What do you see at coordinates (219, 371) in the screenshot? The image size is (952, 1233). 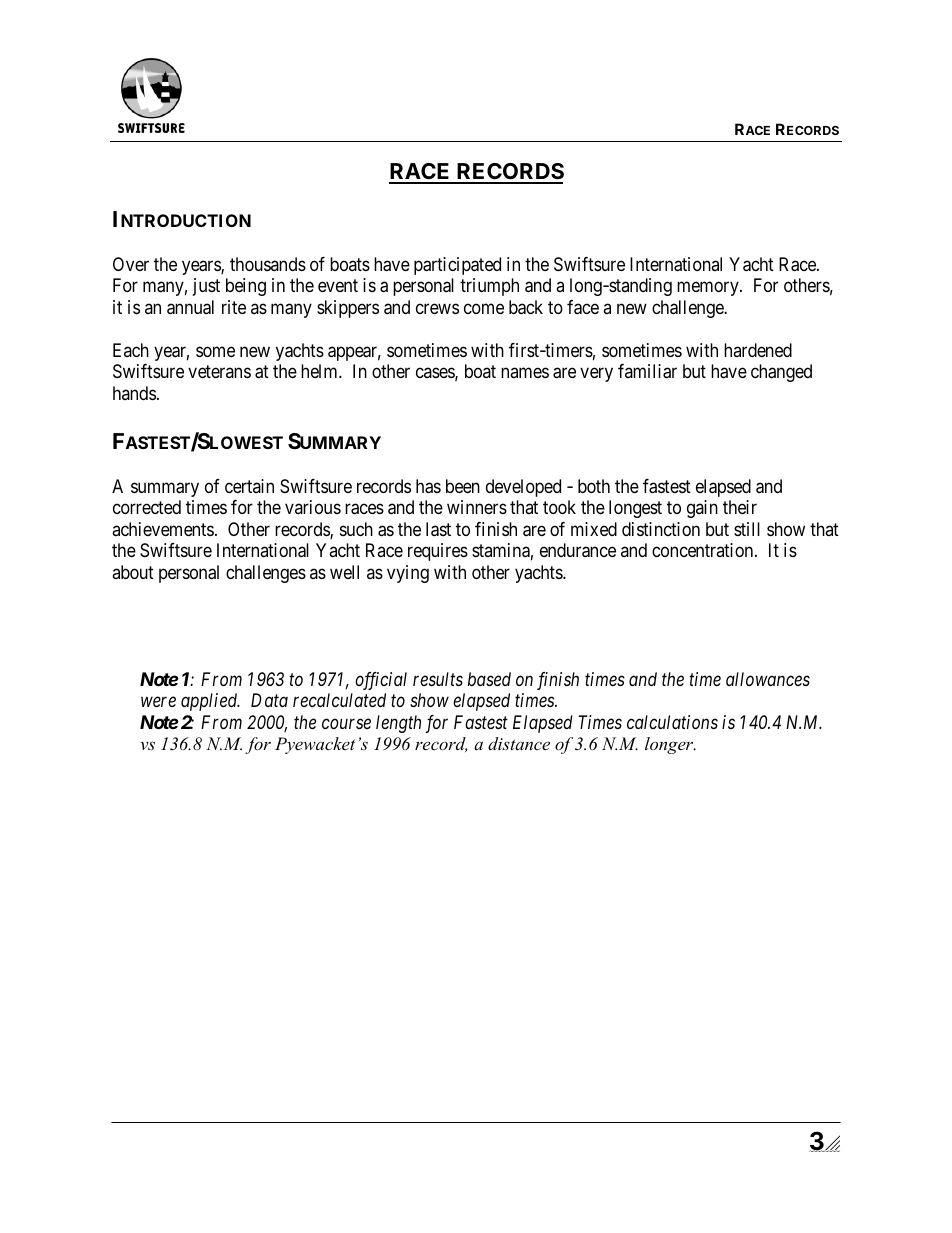 I see `veterans` at bounding box center [219, 371].
